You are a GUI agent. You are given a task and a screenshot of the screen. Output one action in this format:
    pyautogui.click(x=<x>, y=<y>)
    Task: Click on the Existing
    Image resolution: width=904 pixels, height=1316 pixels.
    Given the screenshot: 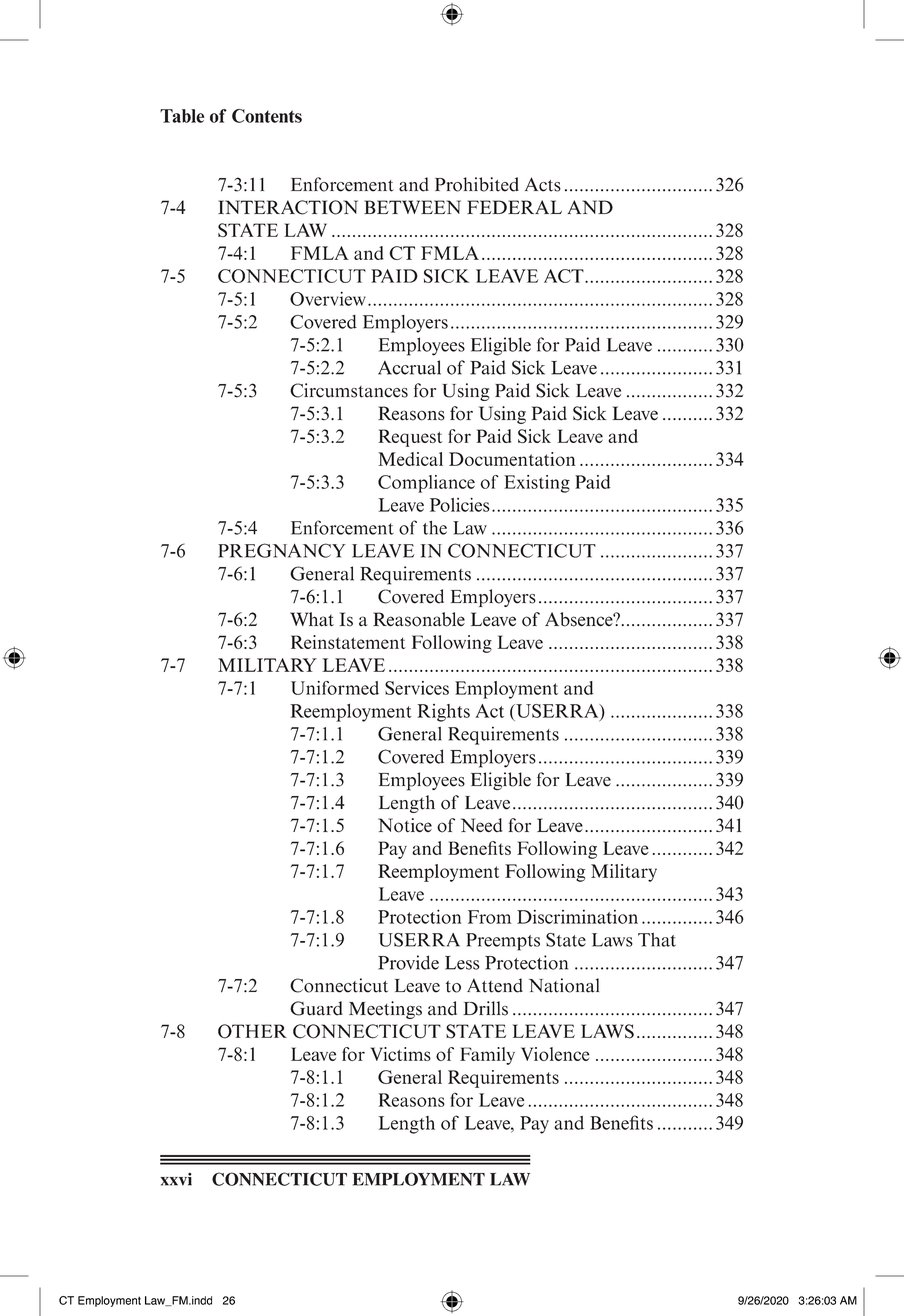 What is the action you would take?
    pyautogui.click(x=537, y=484)
